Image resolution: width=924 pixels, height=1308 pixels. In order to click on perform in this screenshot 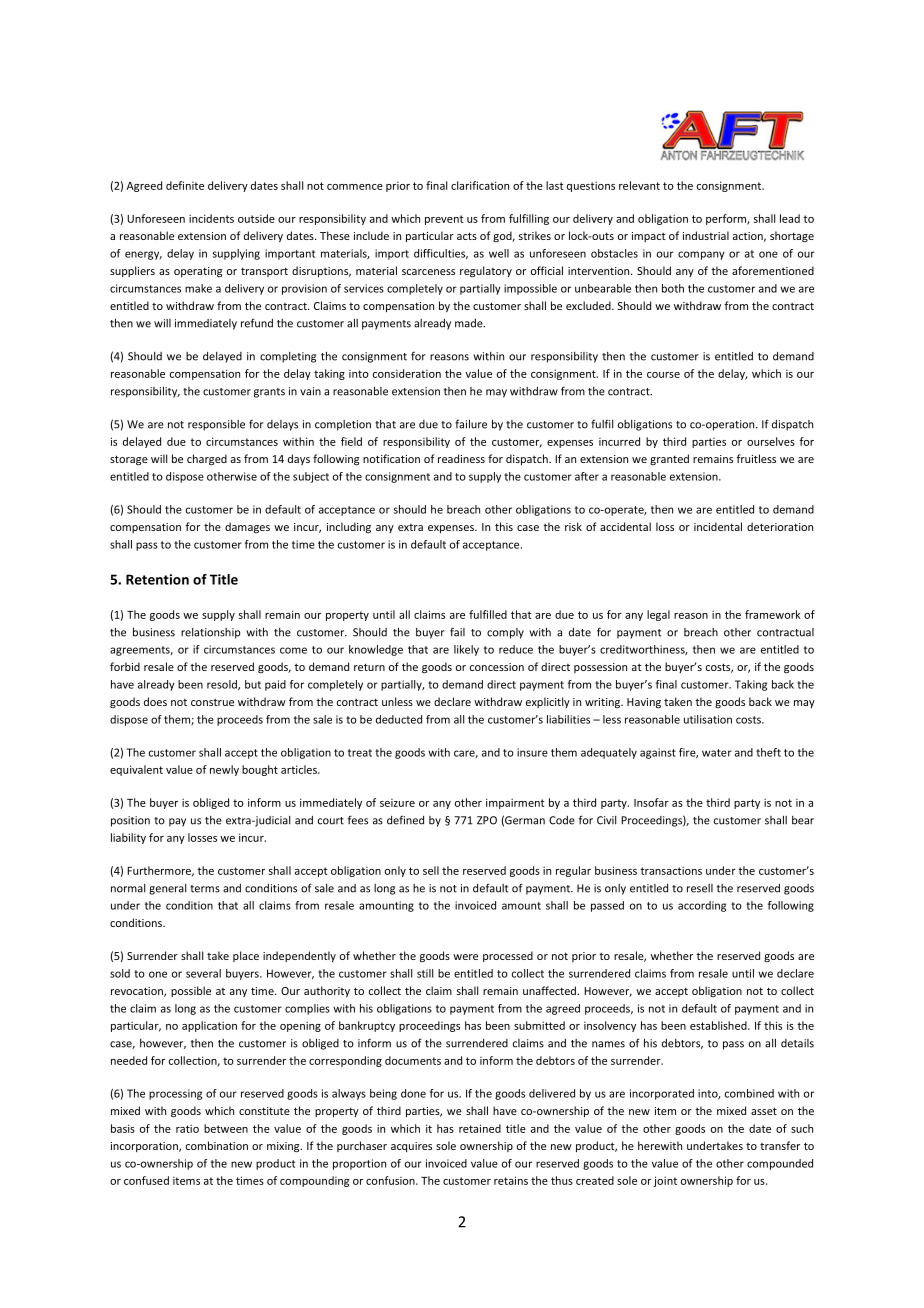, I will do `click(727, 219)`.
